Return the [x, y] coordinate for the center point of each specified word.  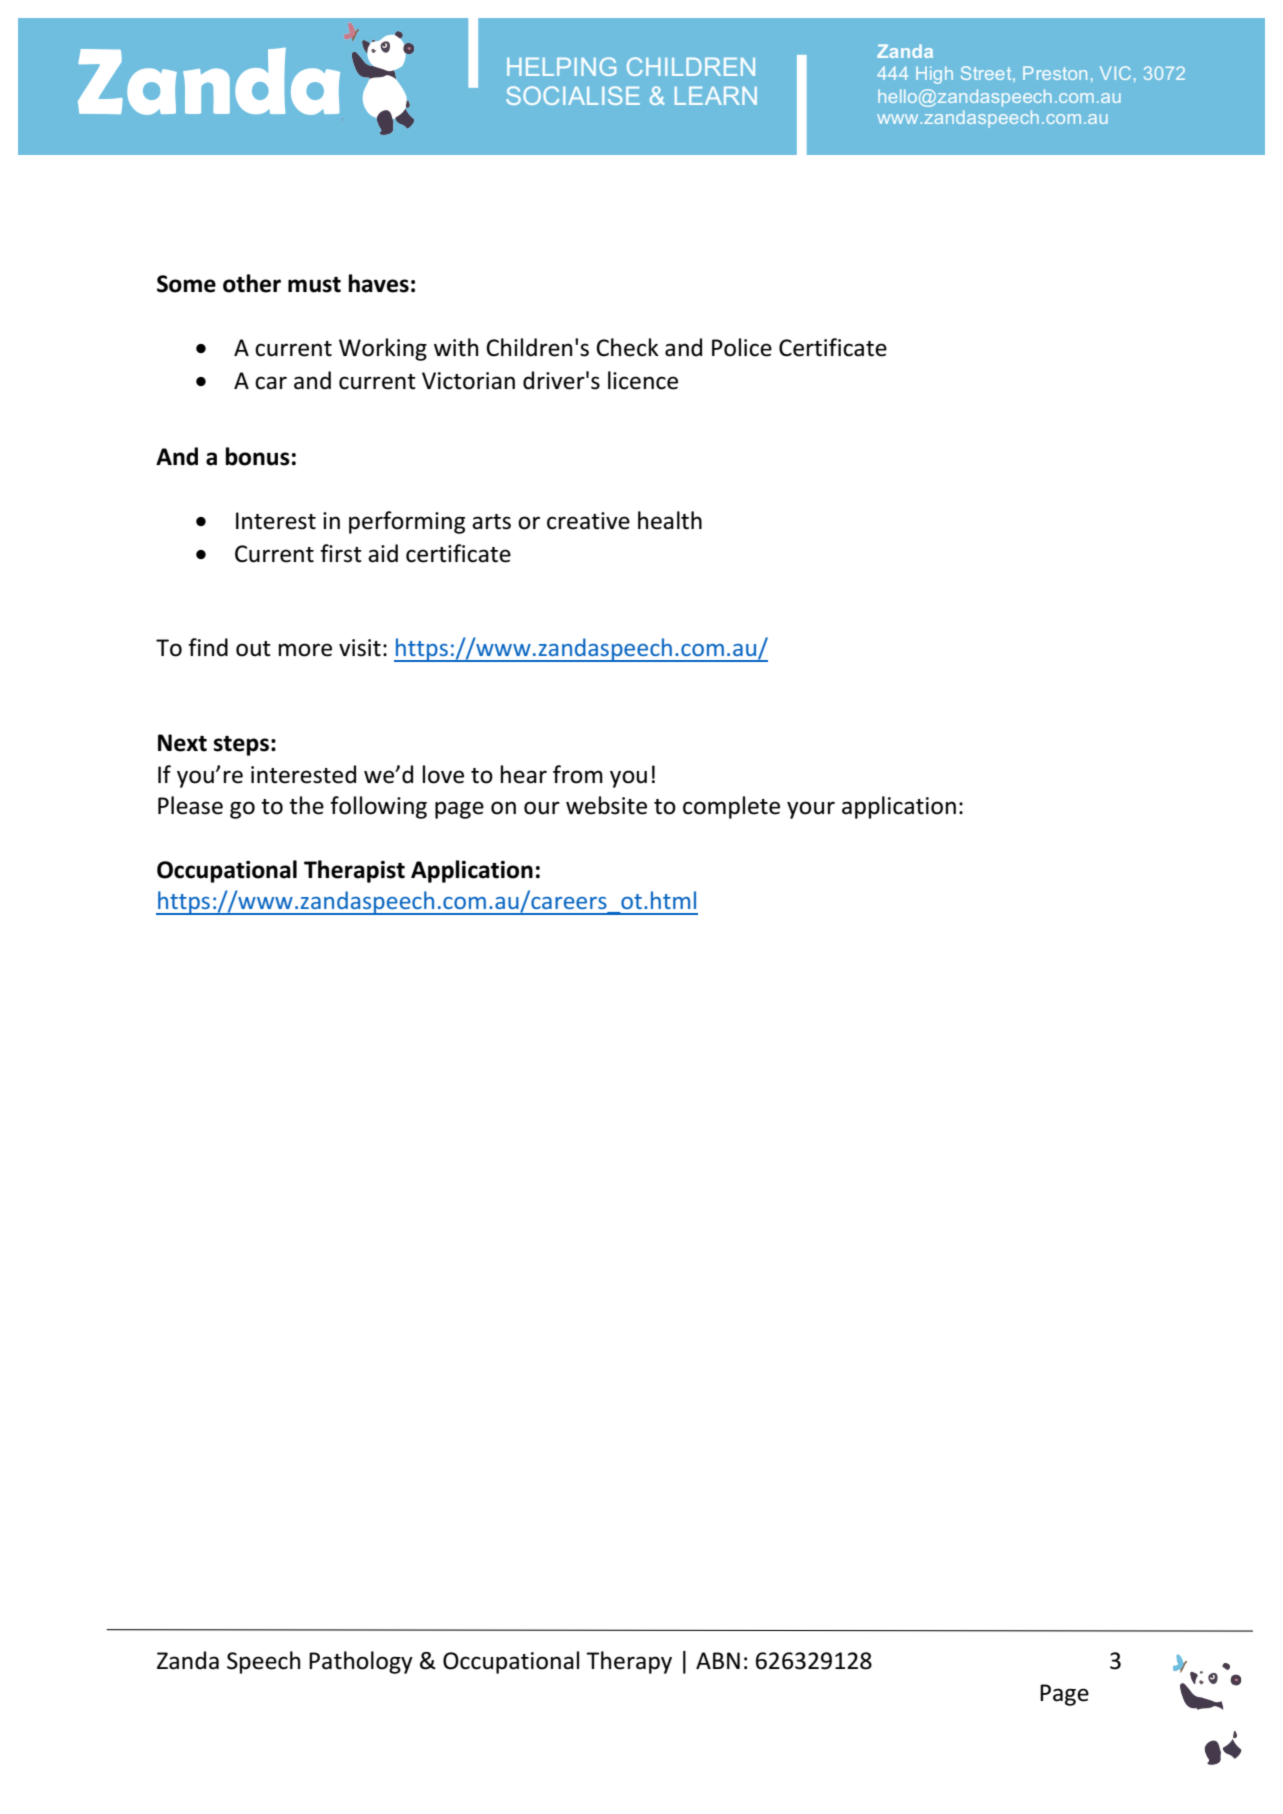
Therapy [629, 1662]
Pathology [361, 1662]
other [252, 283]
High [934, 75]
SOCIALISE [573, 95]
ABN [718, 1660]
